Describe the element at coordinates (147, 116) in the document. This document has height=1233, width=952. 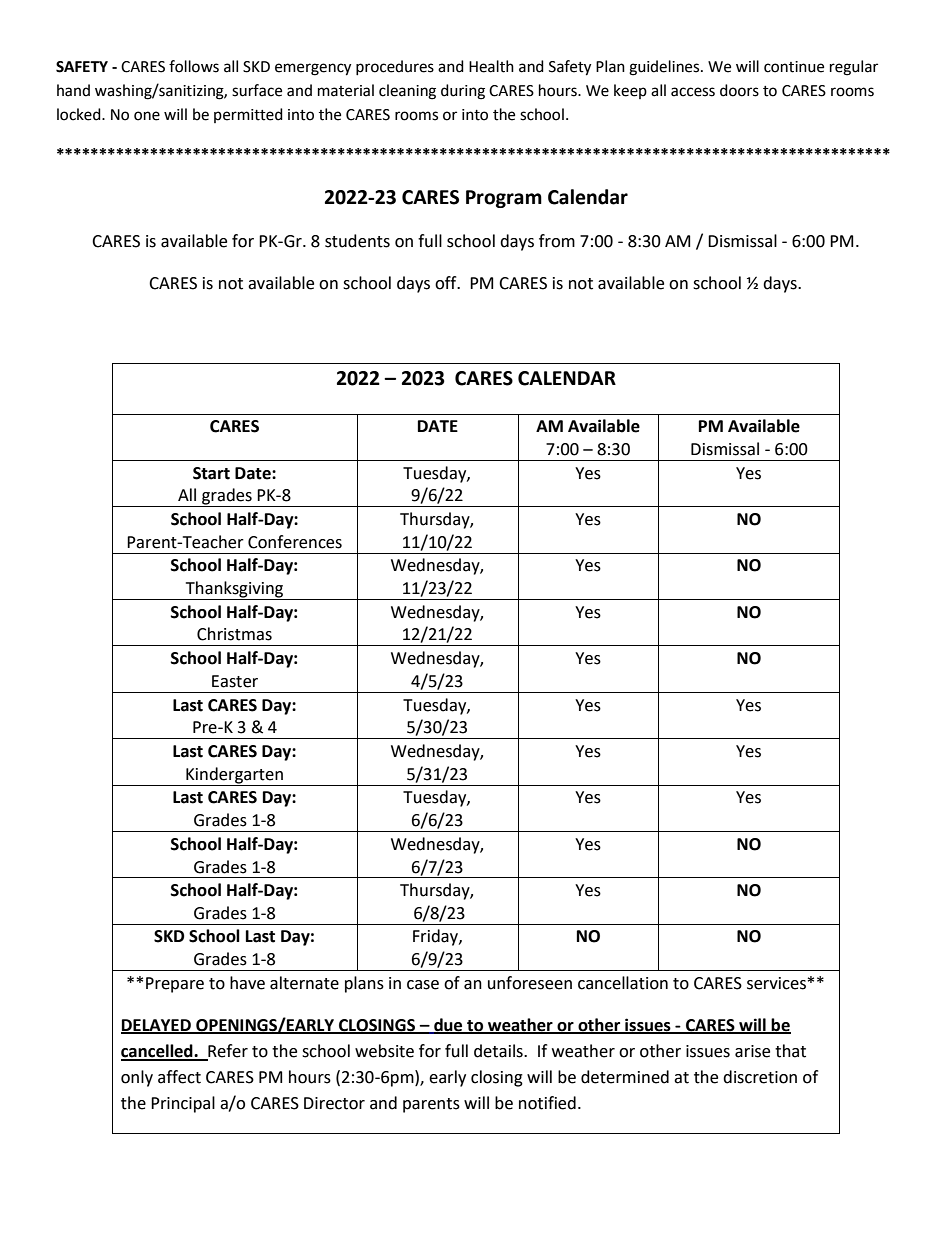
I see `one` at that location.
